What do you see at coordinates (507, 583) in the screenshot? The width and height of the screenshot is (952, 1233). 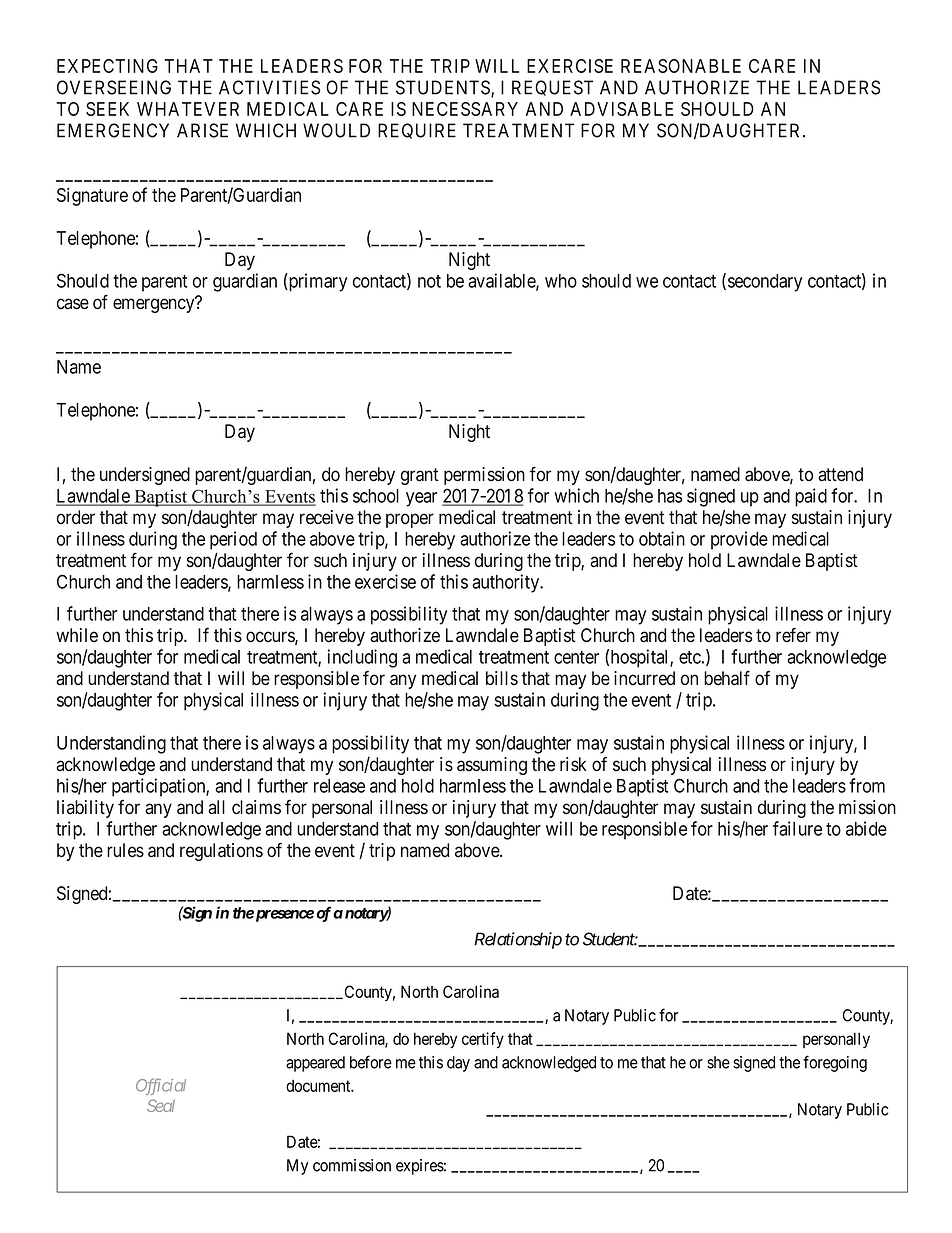 I see `authority` at bounding box center [507, 583].
